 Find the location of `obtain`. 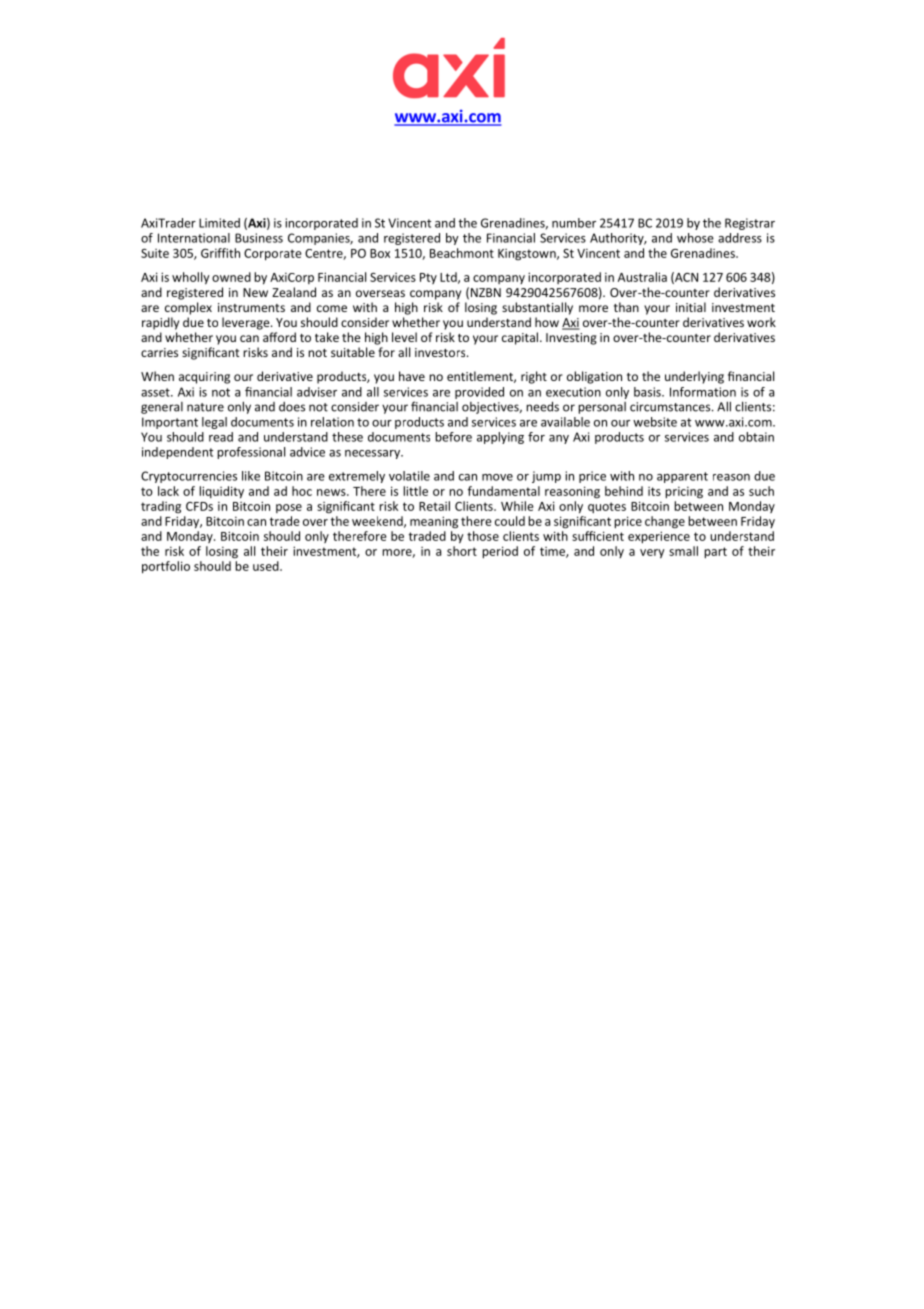

obtain is located at coordinates (756, 437).
